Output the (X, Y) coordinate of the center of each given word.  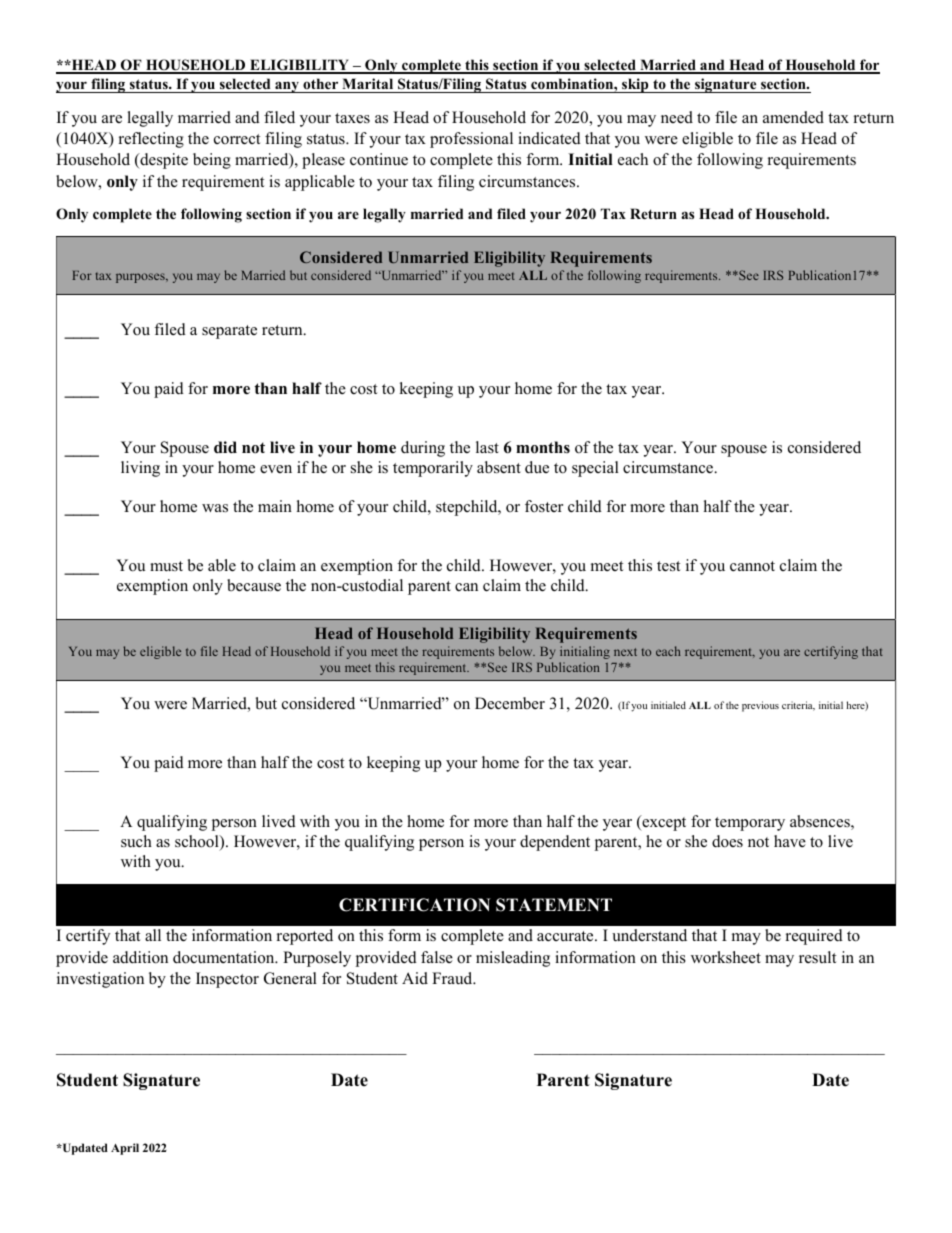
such (136, 841)
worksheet (726, 957)
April (125, 1149)
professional (471, 140)
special (595, 469)
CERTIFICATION (414, 905)
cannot (752, 566)
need (677, 117)
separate (229, 332)
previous (760, 706)
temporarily (433, 469)
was (215, 508)
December (510, 703)
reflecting (151, 140)
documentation (225, 957)
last (487, 447)
